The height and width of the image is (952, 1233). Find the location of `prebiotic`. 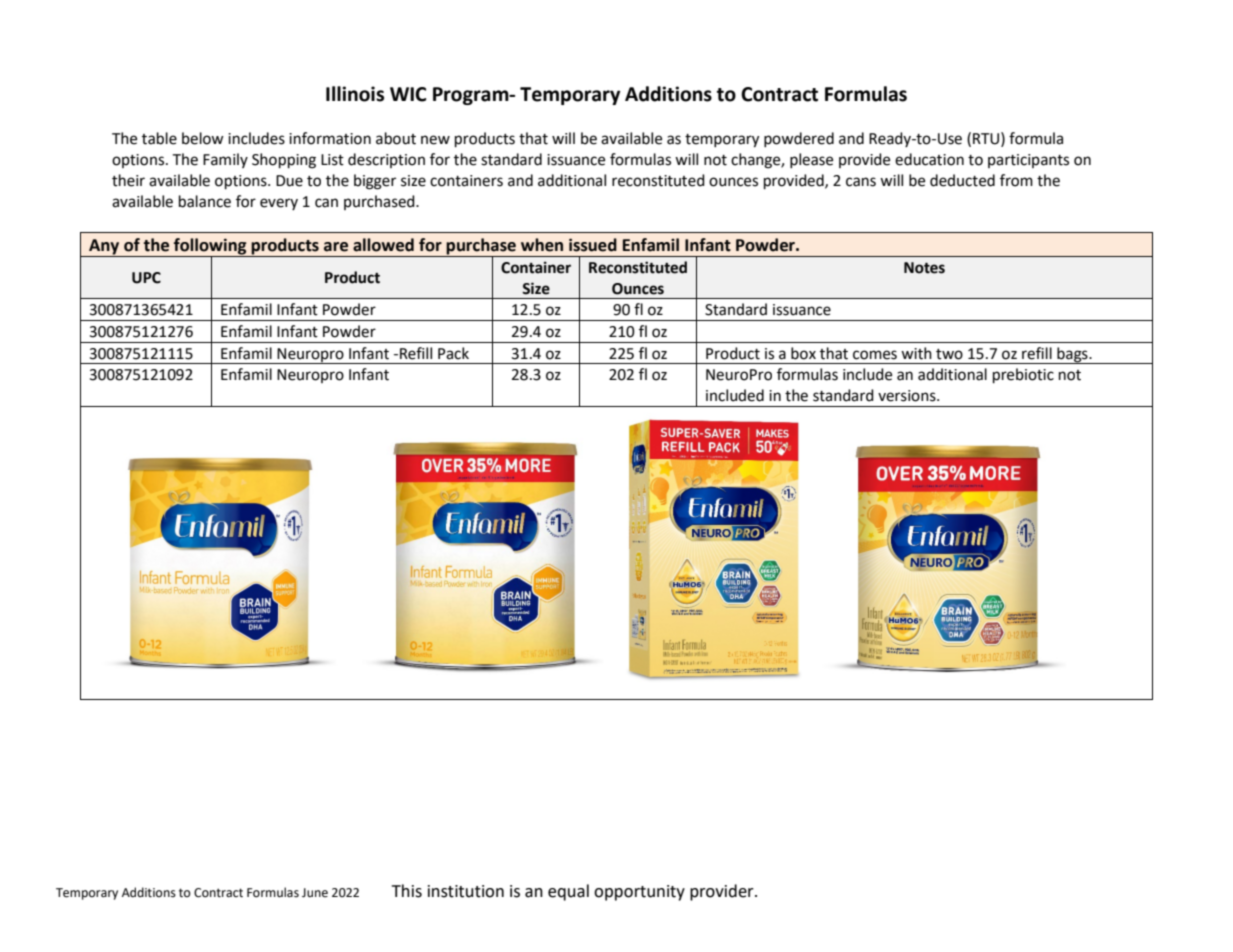

prebiotic is located at coordinates (1023, 376).
